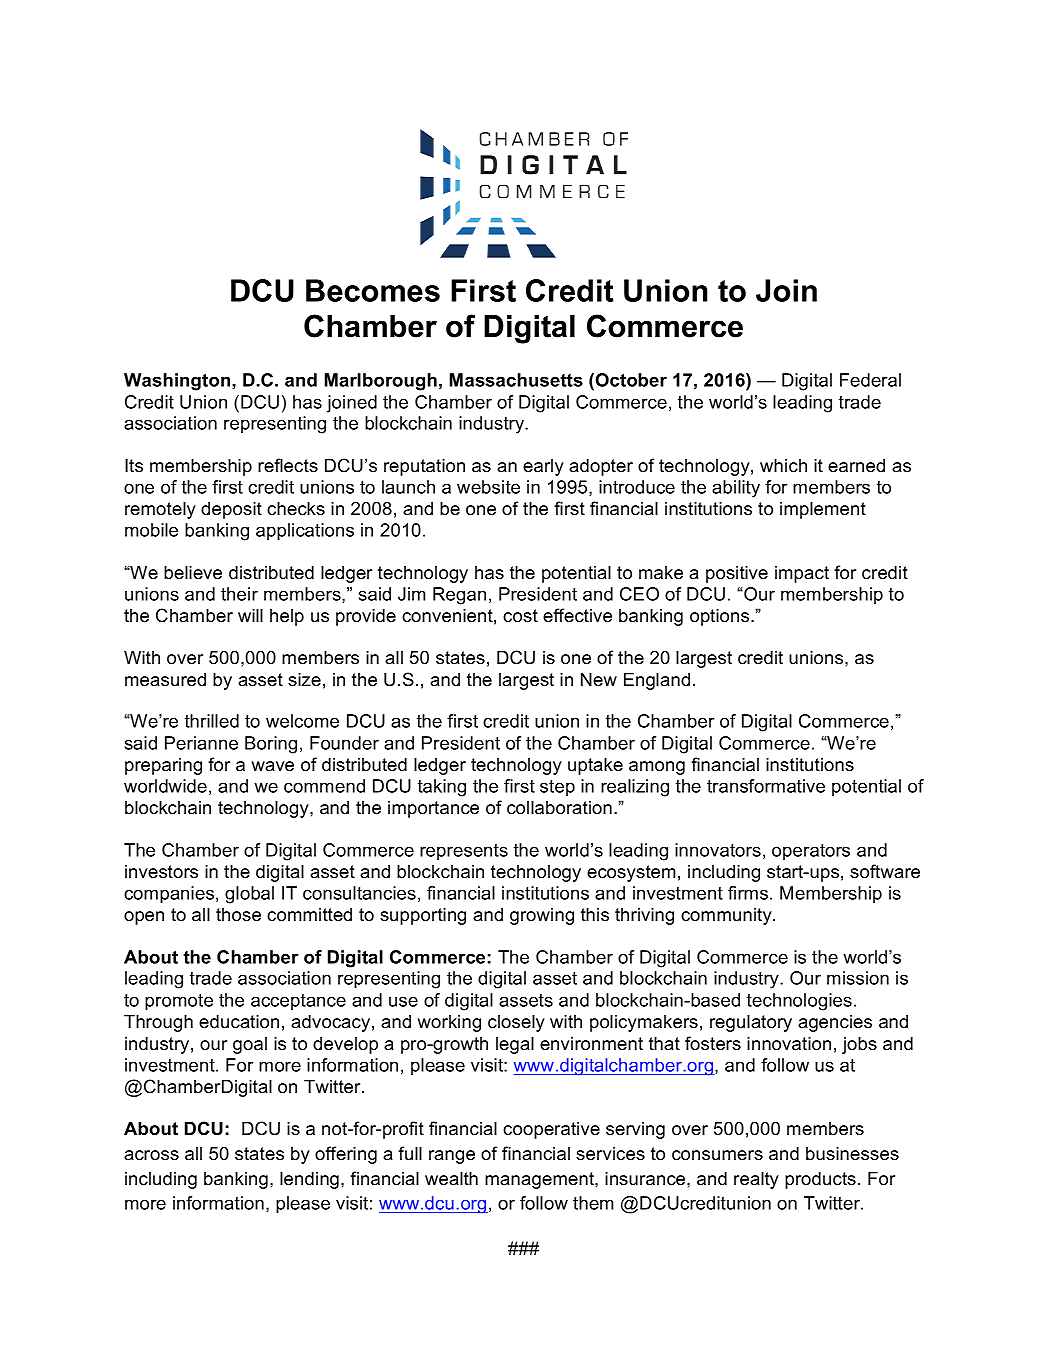 Image resolution: width=1046 pixels, height=1353 pixels. I want to click on across, so click(151, 1155).
